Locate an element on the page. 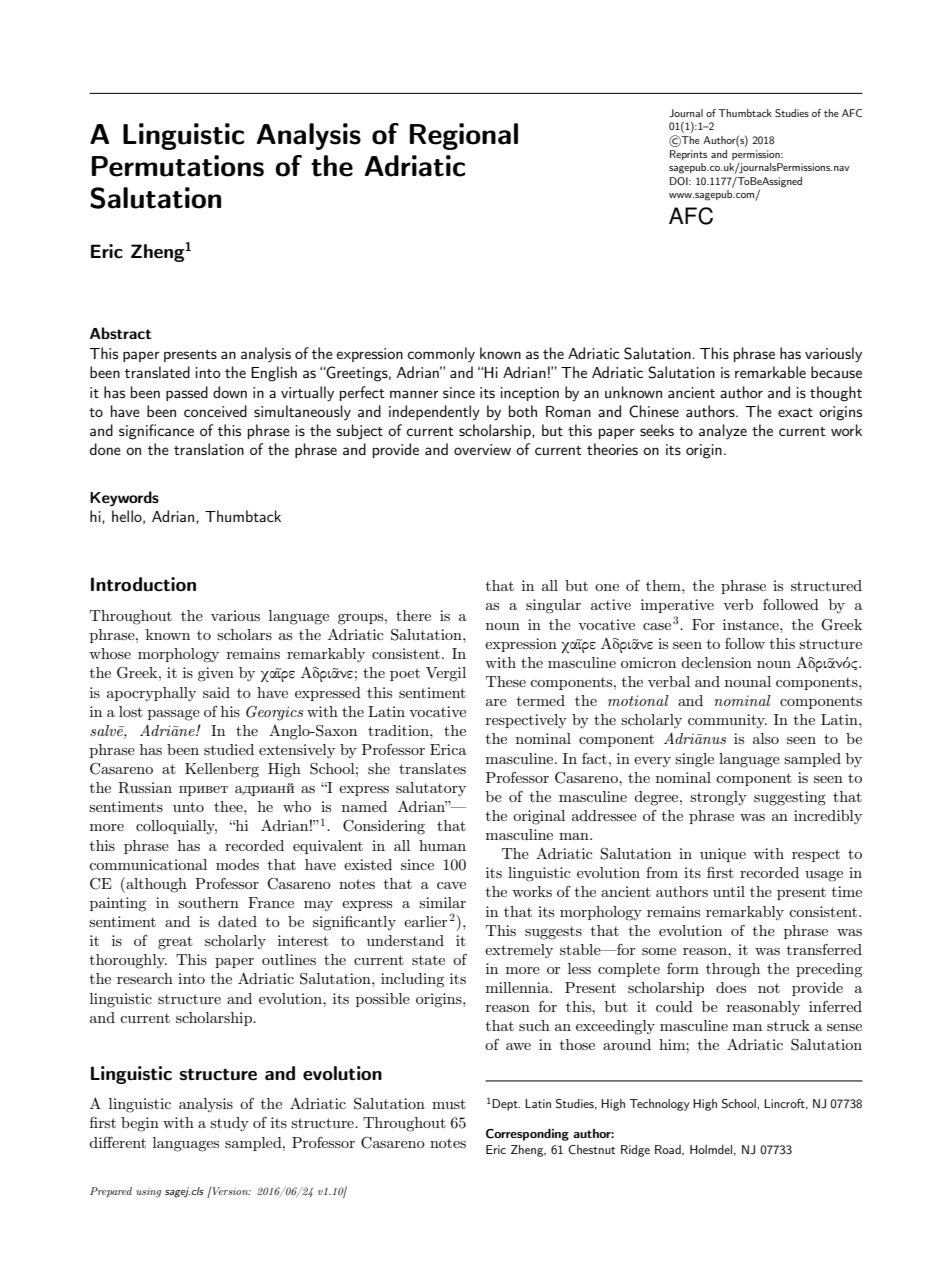  Reprints is located at coordinates (688, 155).
